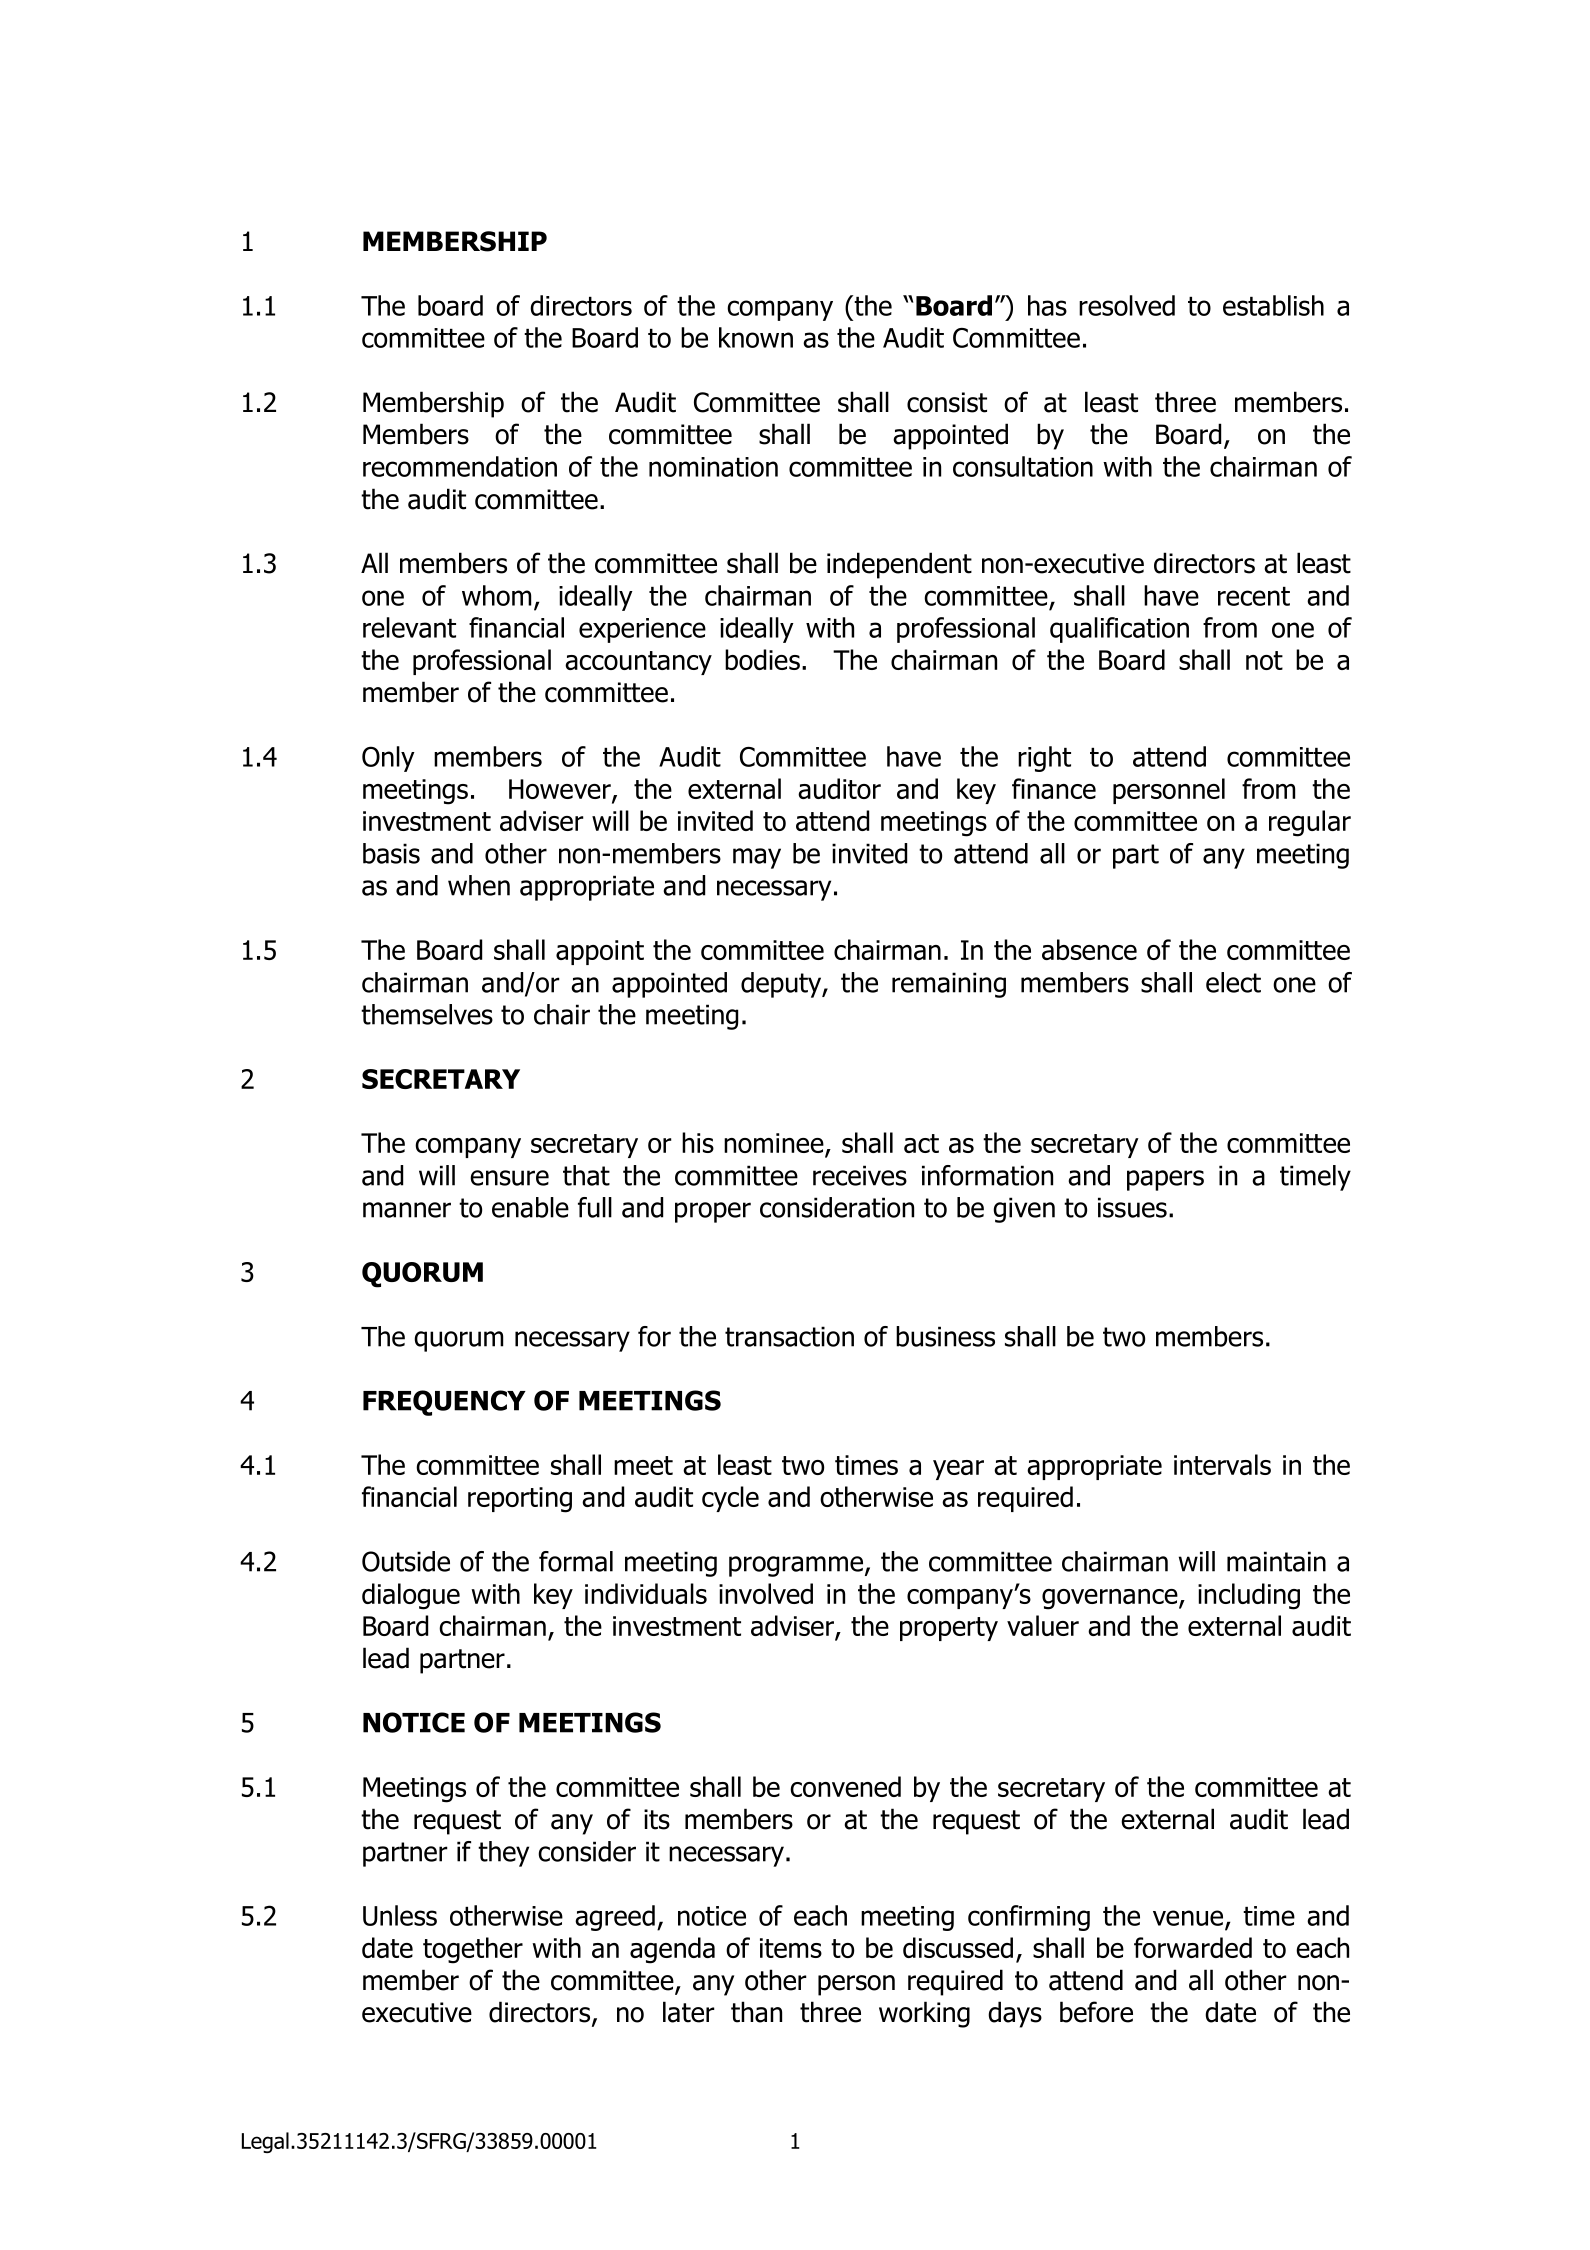  Describe the element at coordinates (473, 1950) in the screenshot. I see `together` at that location.
